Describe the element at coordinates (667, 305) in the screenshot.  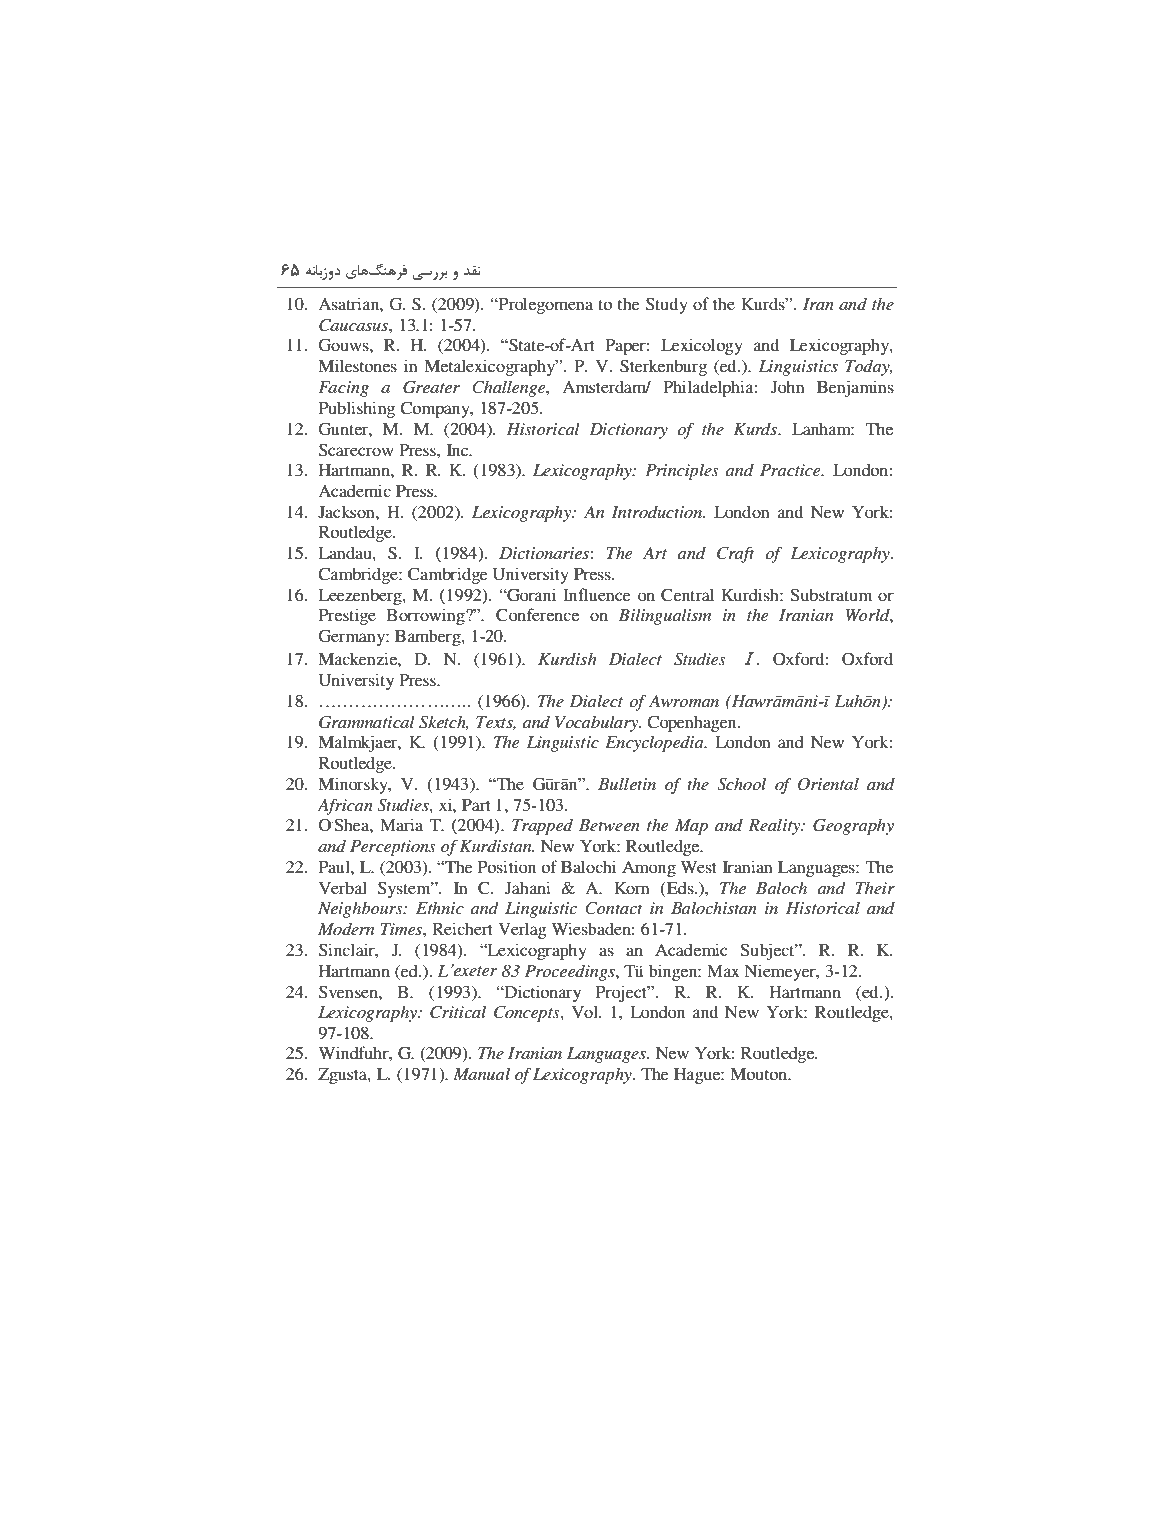
I see `Study` at that location.
